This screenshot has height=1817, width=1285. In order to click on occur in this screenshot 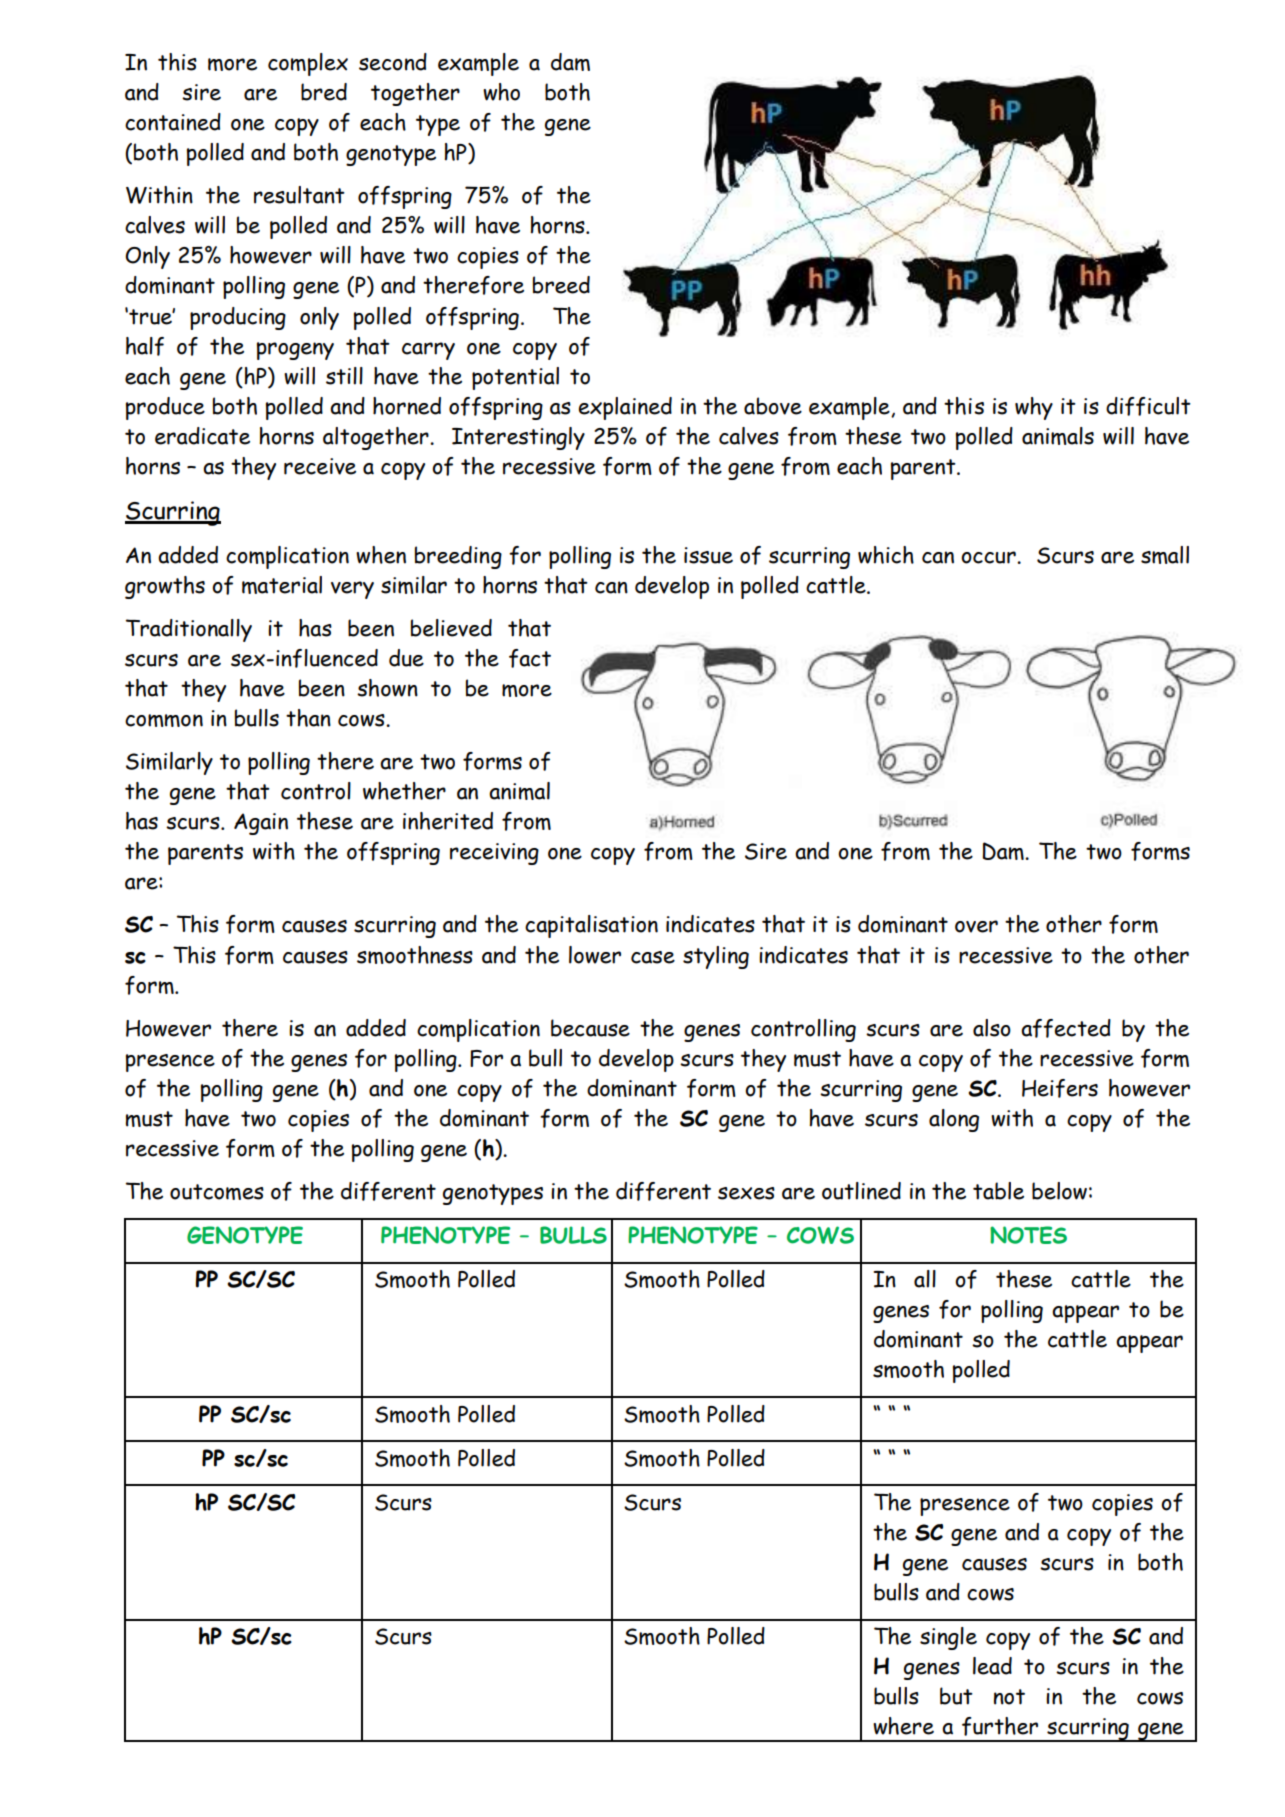, I will do `click(989, 557)`.
